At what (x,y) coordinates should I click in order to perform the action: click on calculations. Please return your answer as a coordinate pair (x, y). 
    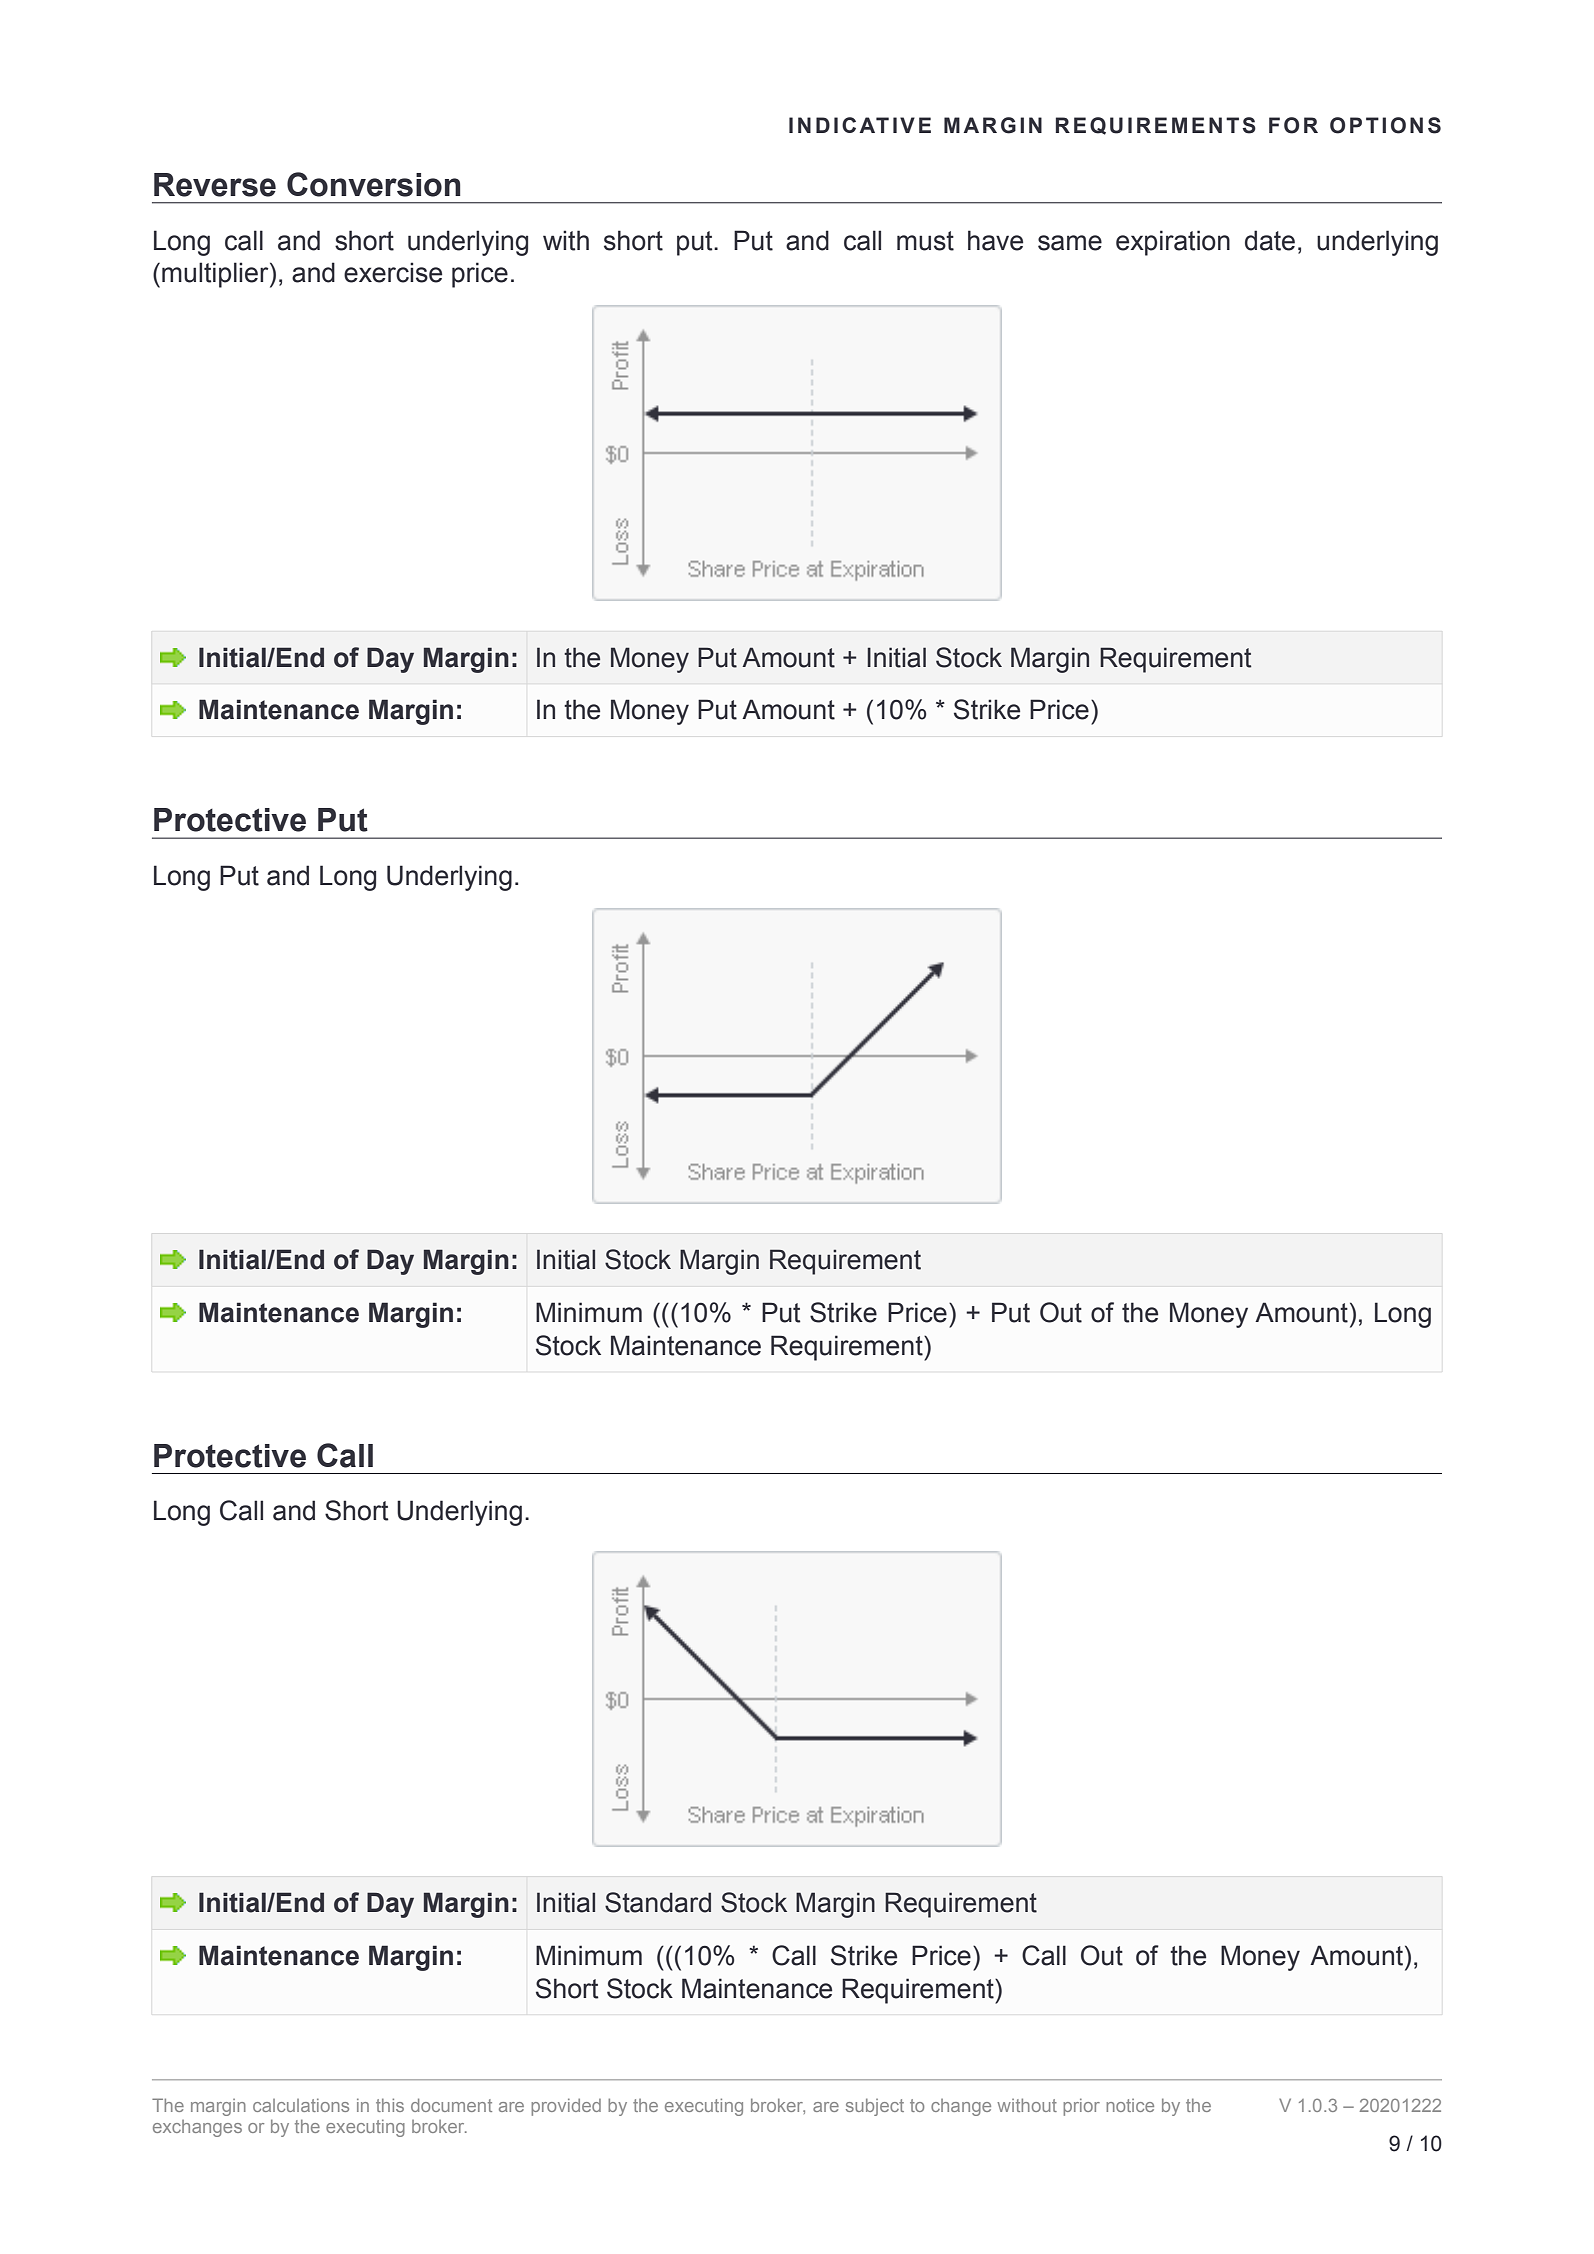
    Looking at the image, I should click on (301, 2105).
